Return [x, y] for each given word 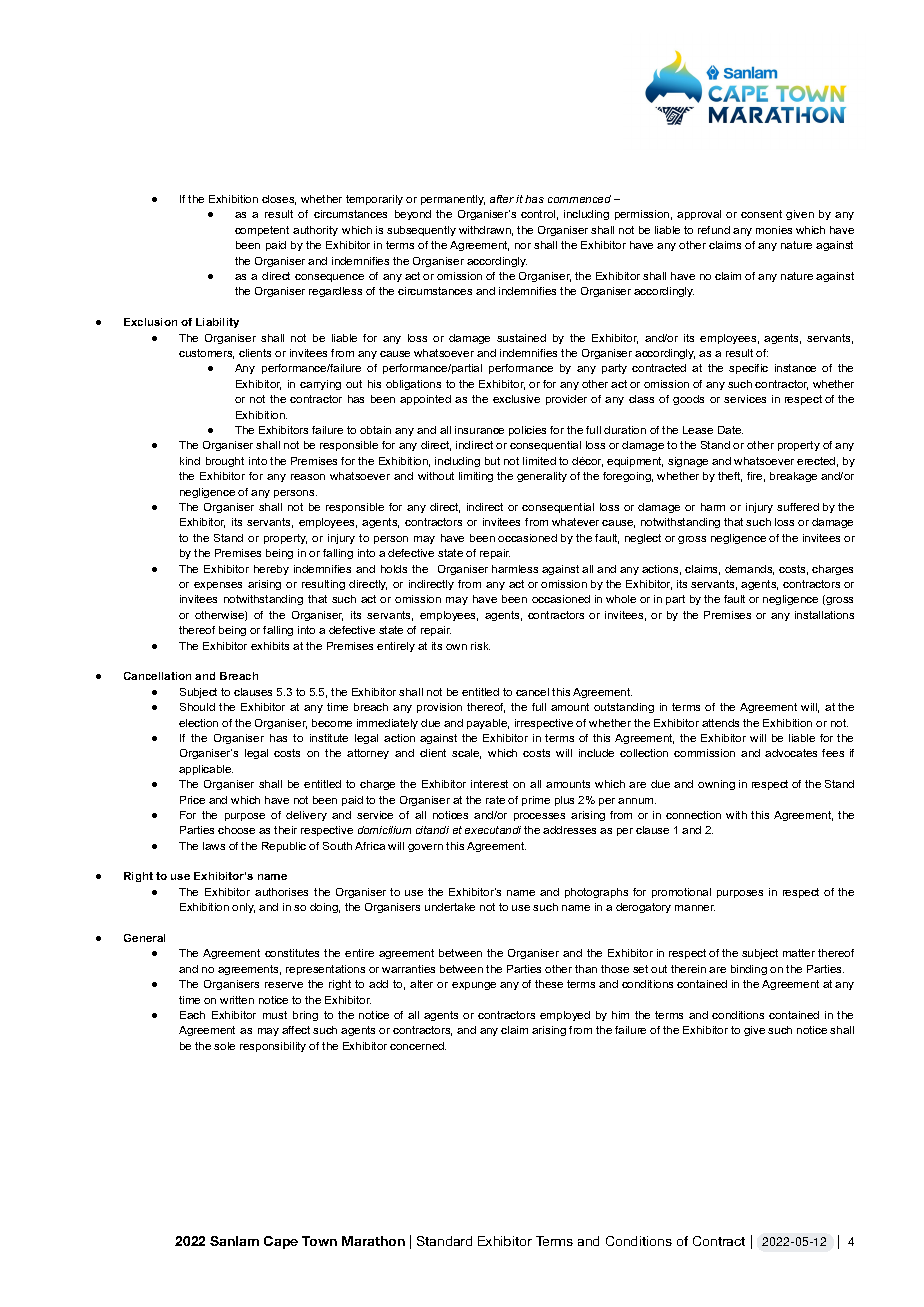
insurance [479, 430]
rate [495, 800]
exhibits [270, 646]
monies [774, 230]
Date [730, 430]
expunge [474, 986]
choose [236, 830]
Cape [281, 1242]
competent [262, 231]
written [237, 1000]
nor [523, 246]
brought [225, 462]
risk [480, 646]
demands [749, 570]
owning [716, 785]
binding [749, 970]
